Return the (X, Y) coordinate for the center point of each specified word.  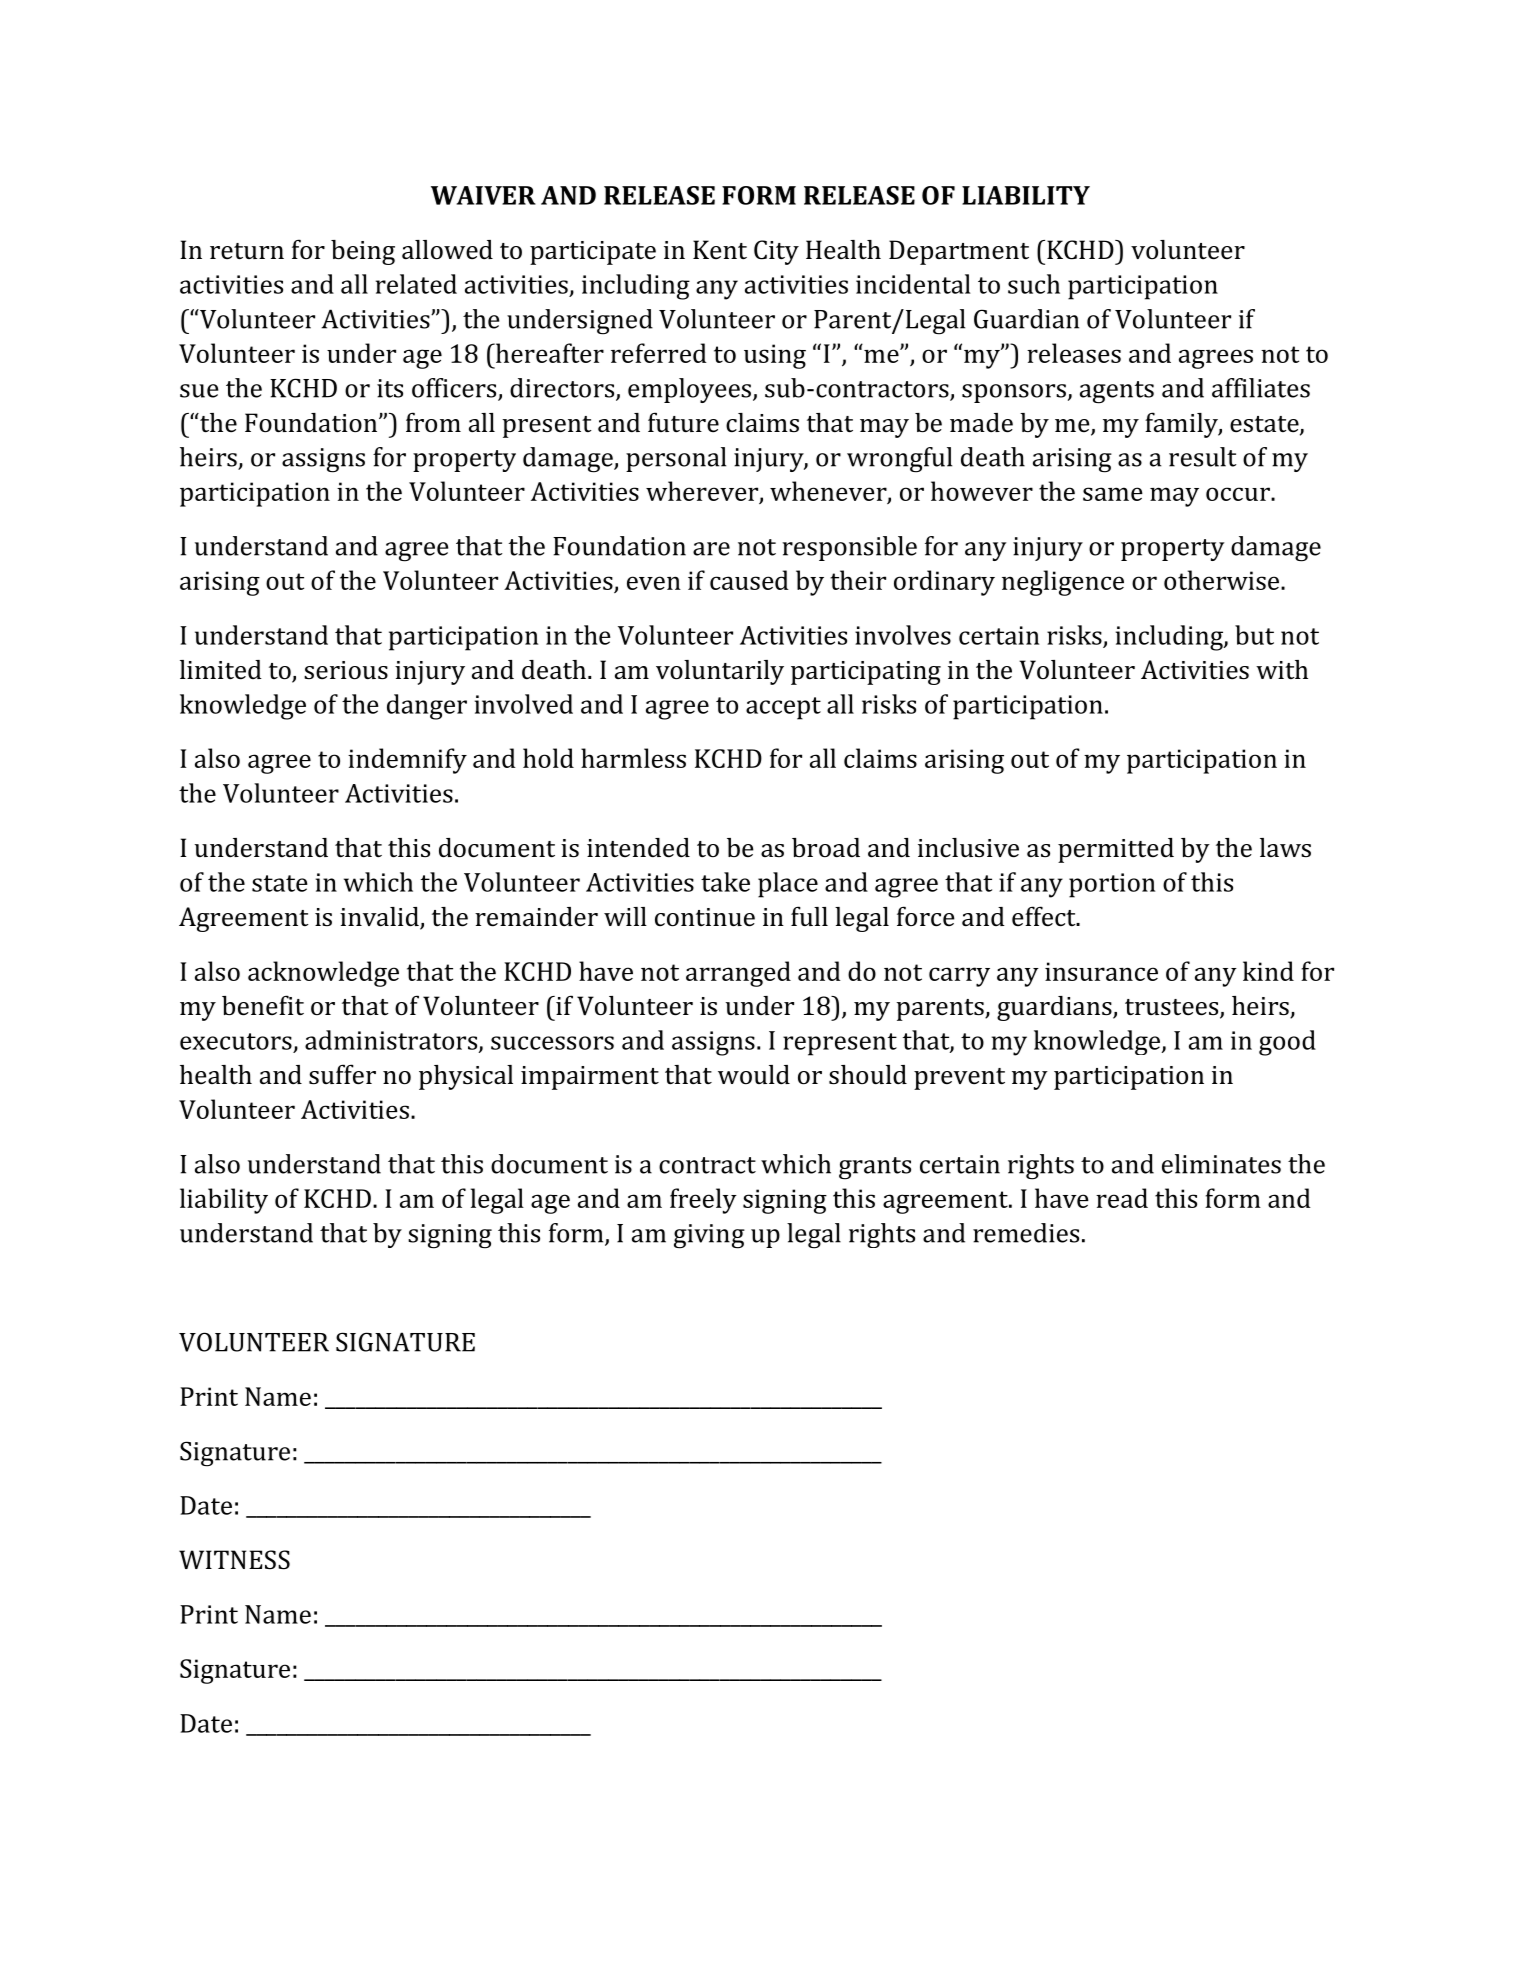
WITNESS (234, 1560)
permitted (1116, 850)
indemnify (407, 761)
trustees (1173, 1008)
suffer (342, 1074)
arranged (738, 974)
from (433, 422)
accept (783, 708)
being (363, 252)
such (1034, 284)
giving (709, 1236)
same (1113, 494)
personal (676, 459)
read (1122, 1198)
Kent (720, 250)
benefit (263, 1005)
